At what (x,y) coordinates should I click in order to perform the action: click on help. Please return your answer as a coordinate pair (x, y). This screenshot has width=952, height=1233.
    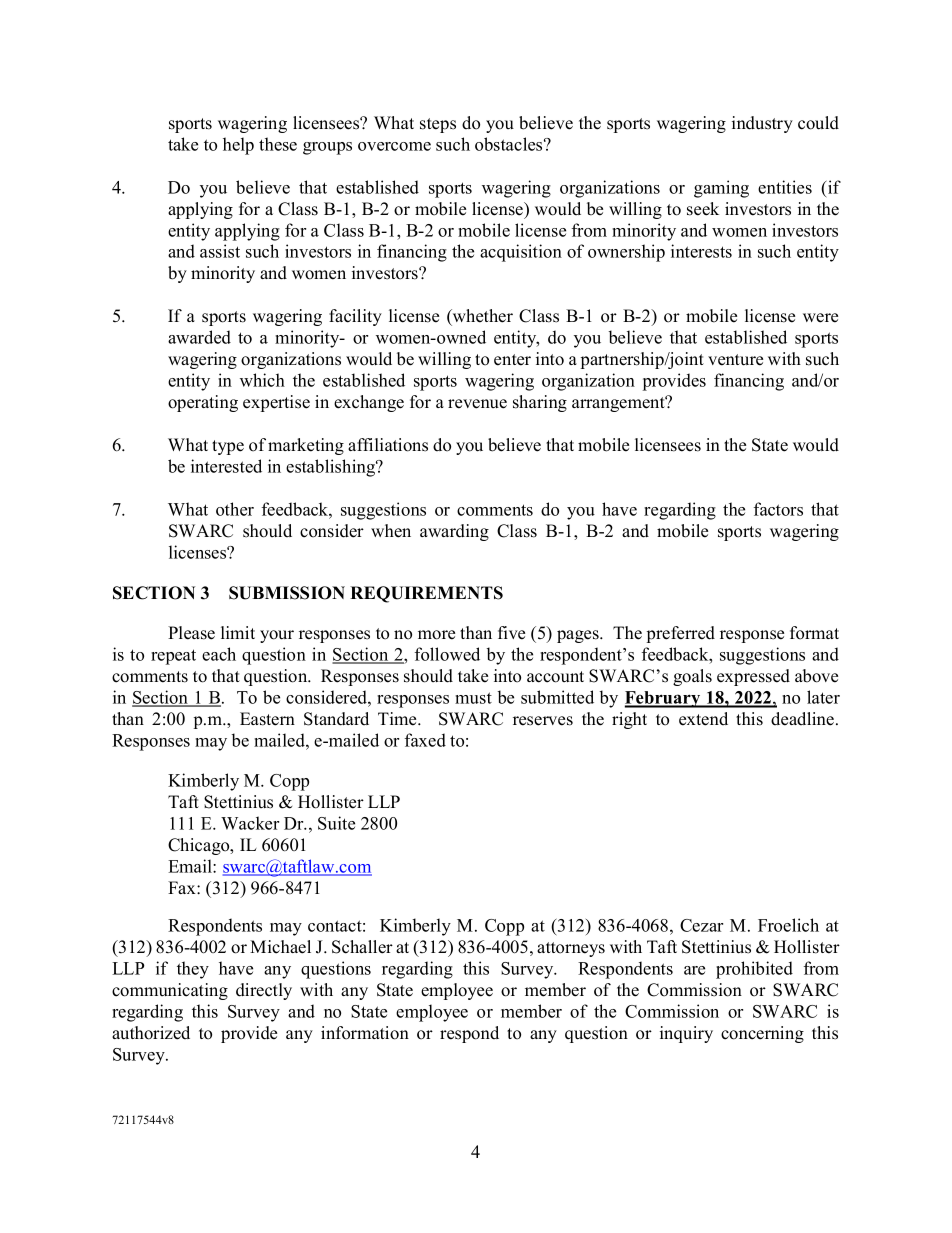
    Looking at the image, I should click on (238, 146).
